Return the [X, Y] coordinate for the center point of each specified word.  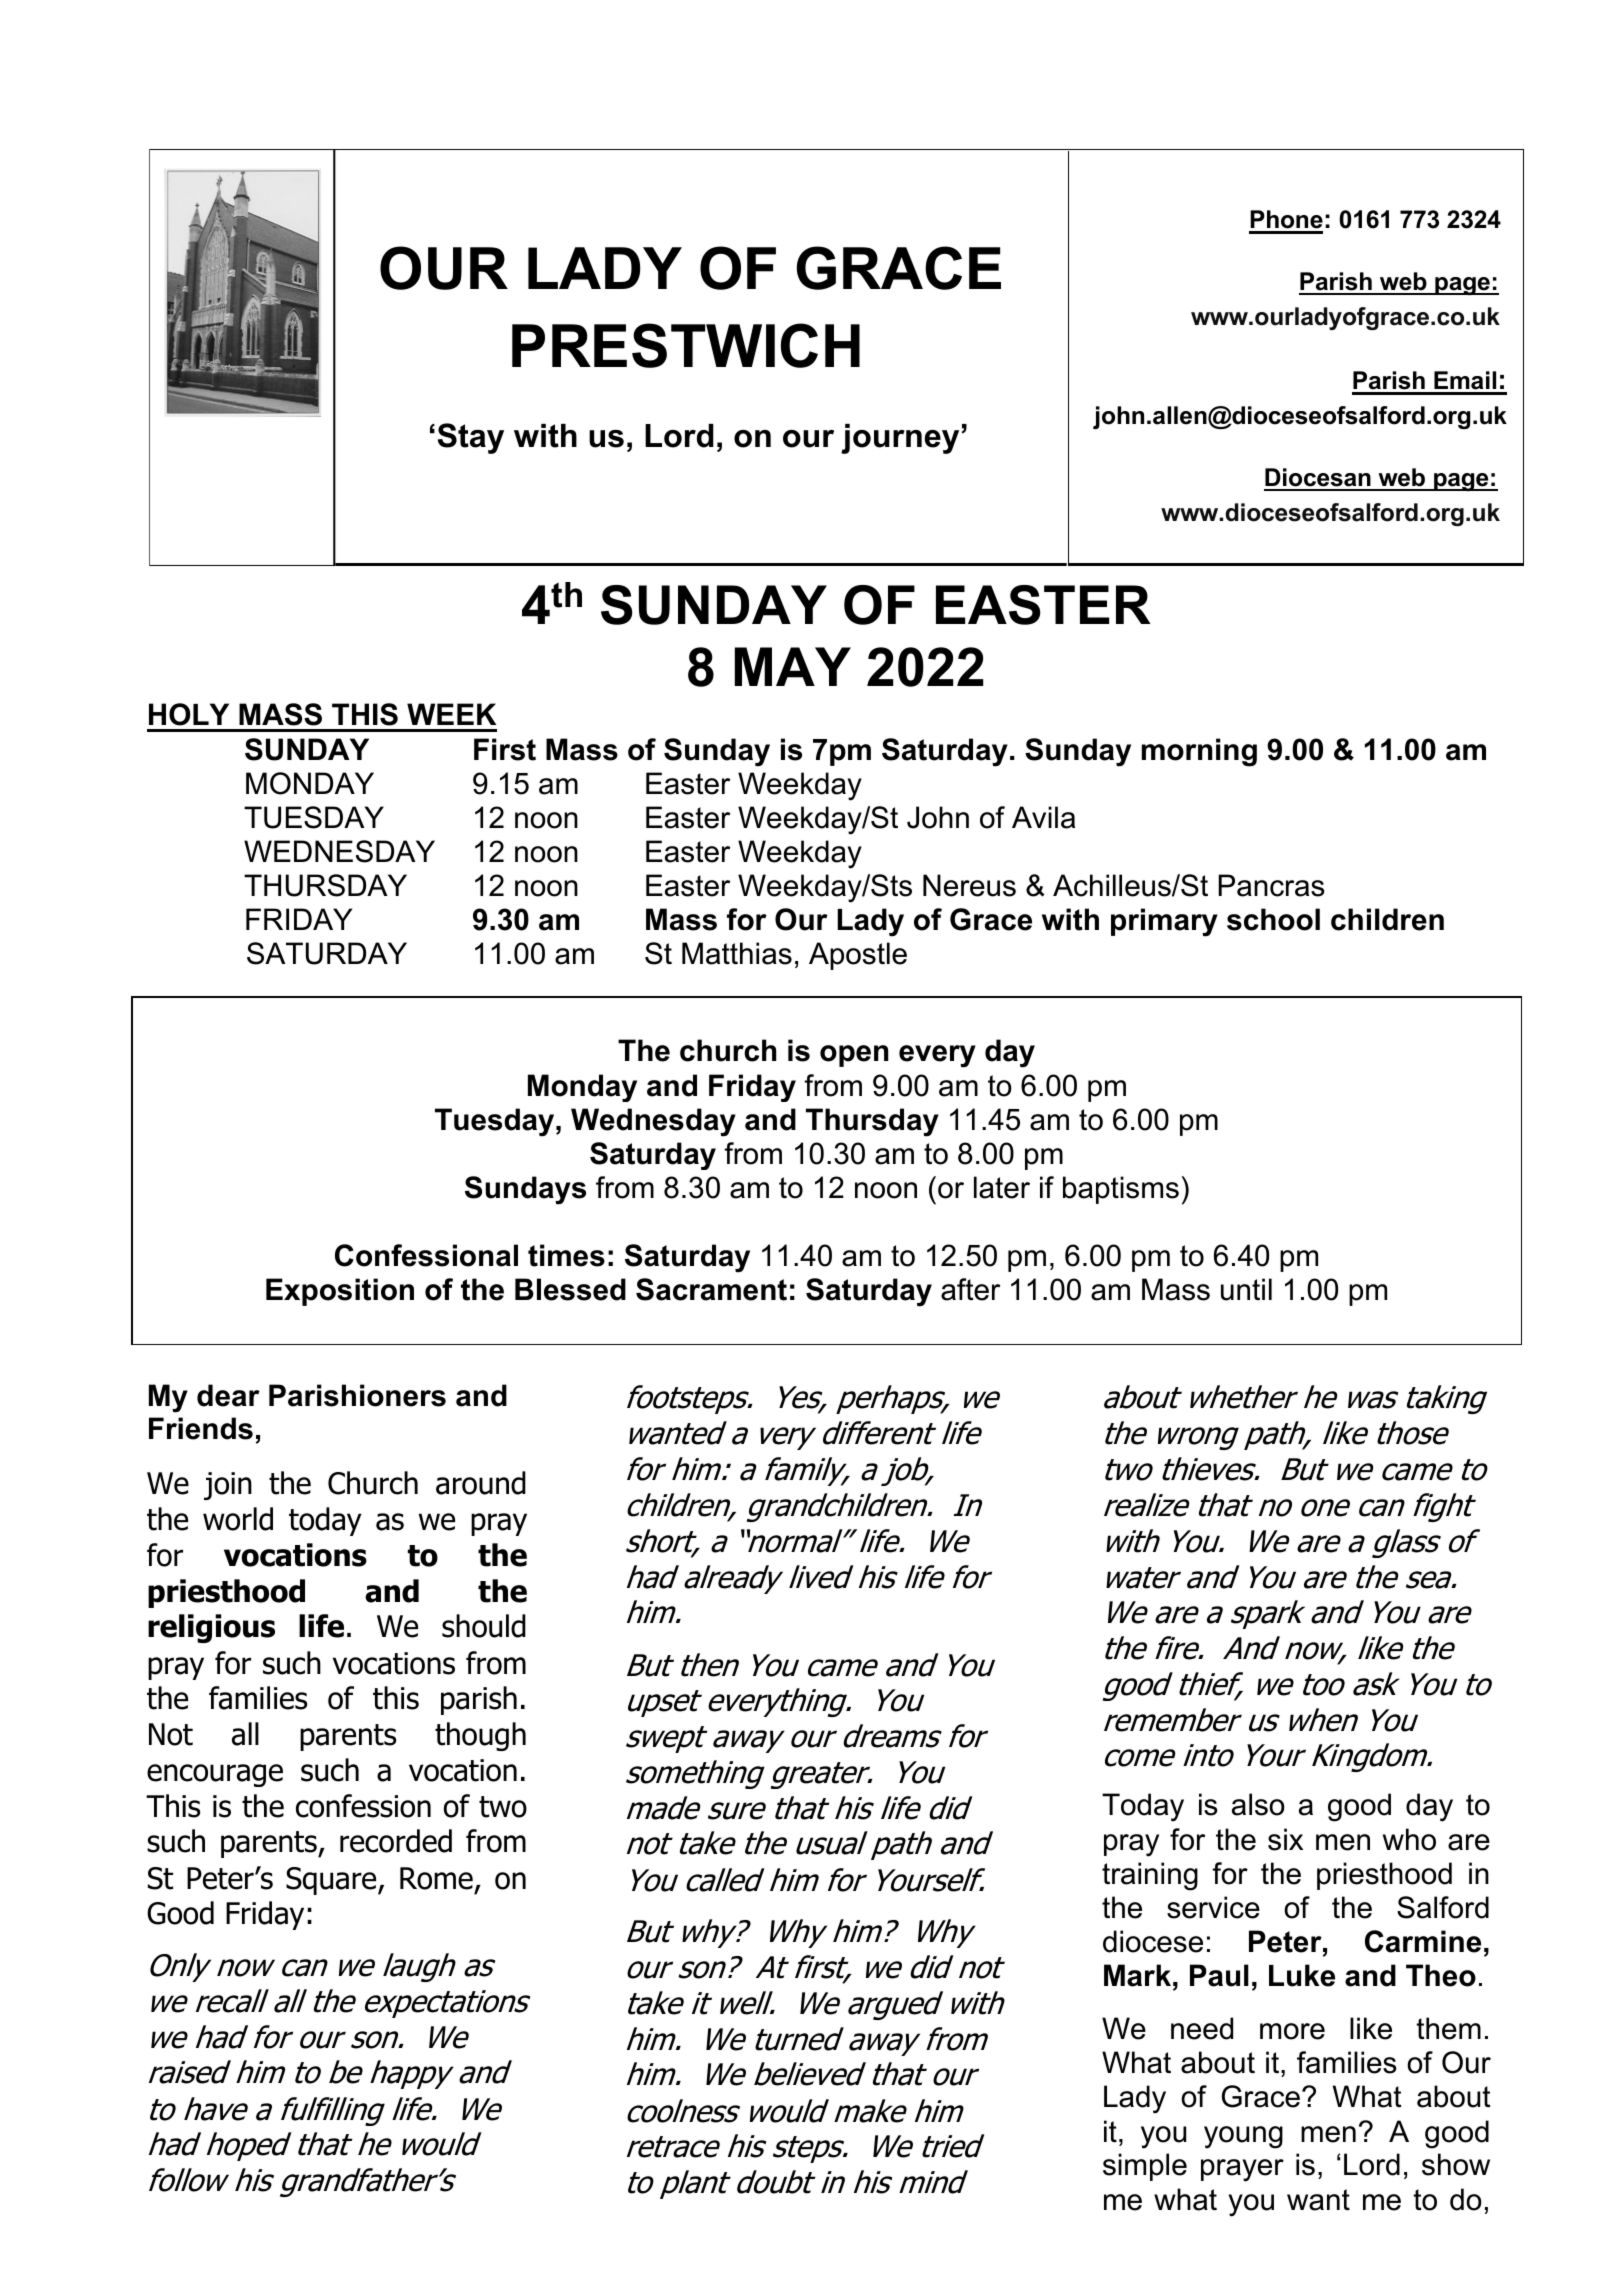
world [238, 1519]
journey [900, 439]
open [854, 1056]
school [1273, 919]
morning [1199, 752]
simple [1145, 2167]
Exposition [340, 1292]
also [1258, 1804]
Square [332, 1881]
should [484, 1626]
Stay [471, 438]
